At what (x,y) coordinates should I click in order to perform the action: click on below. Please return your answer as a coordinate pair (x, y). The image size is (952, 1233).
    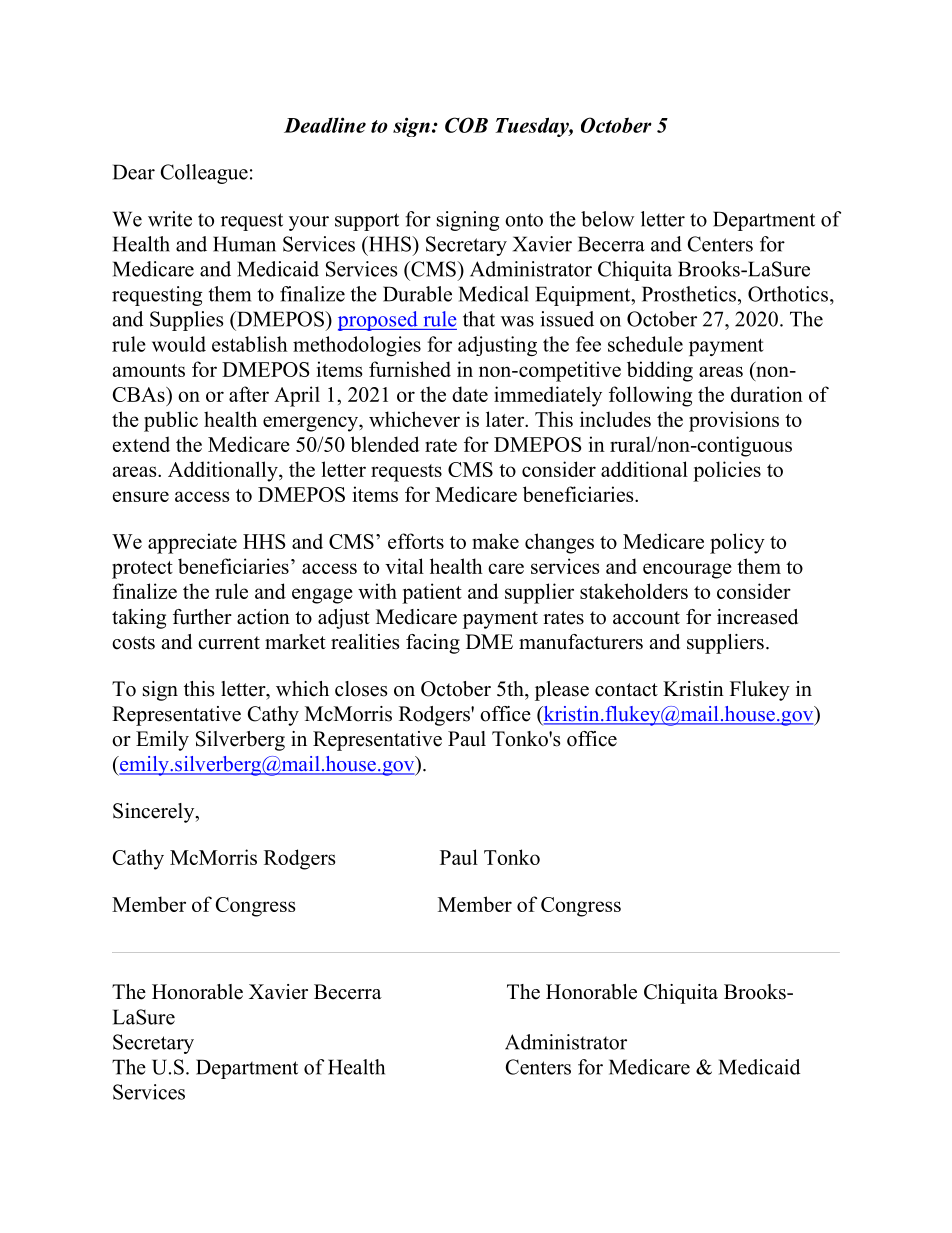
    Looking at the image, I should click on (607, 219).
